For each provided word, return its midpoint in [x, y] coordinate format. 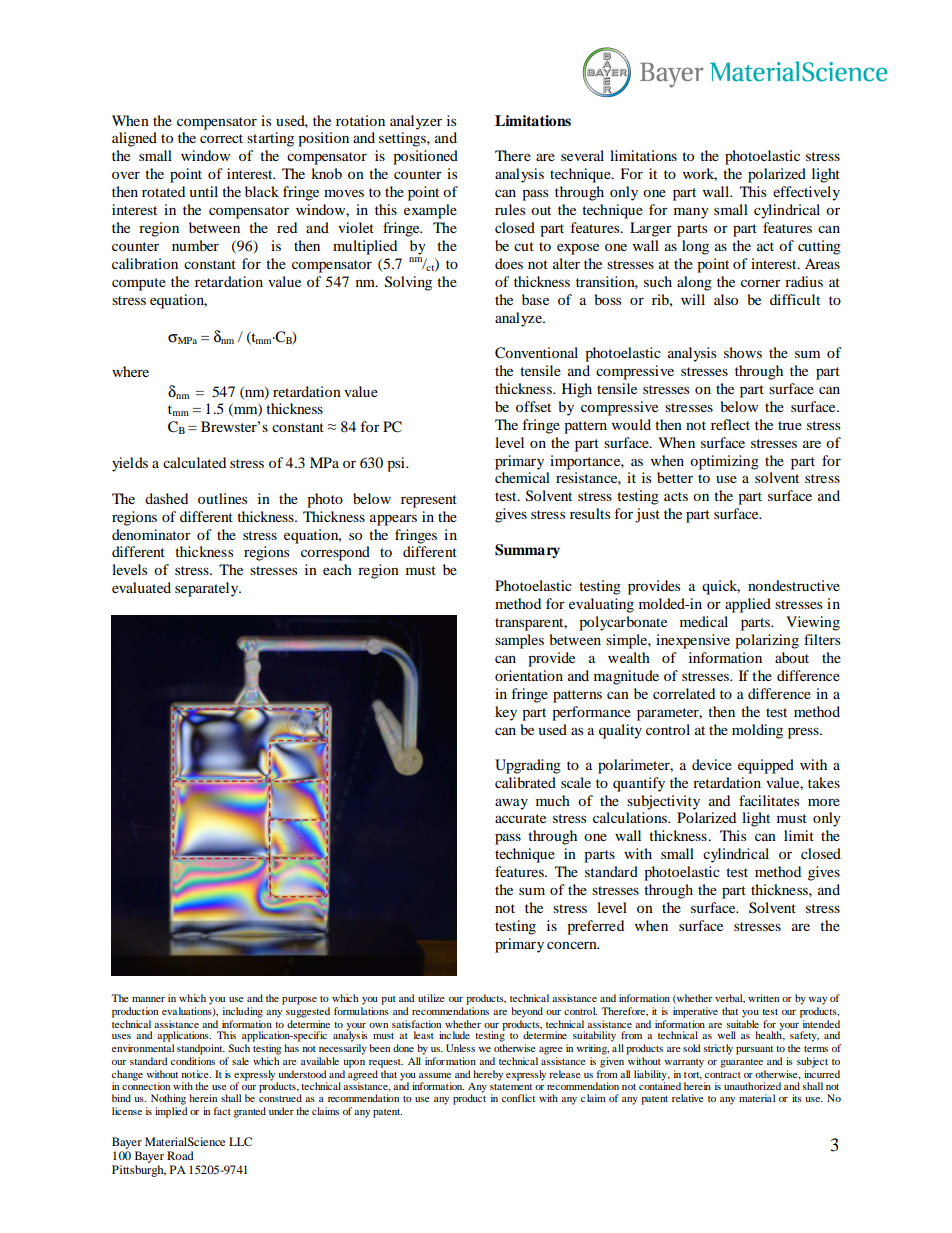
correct [221, 138]
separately [208, 589]
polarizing [767, 641]
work [700, 174]
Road [180, 1155]
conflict [518, 1098]
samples [519, 641]
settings [403, 139]
